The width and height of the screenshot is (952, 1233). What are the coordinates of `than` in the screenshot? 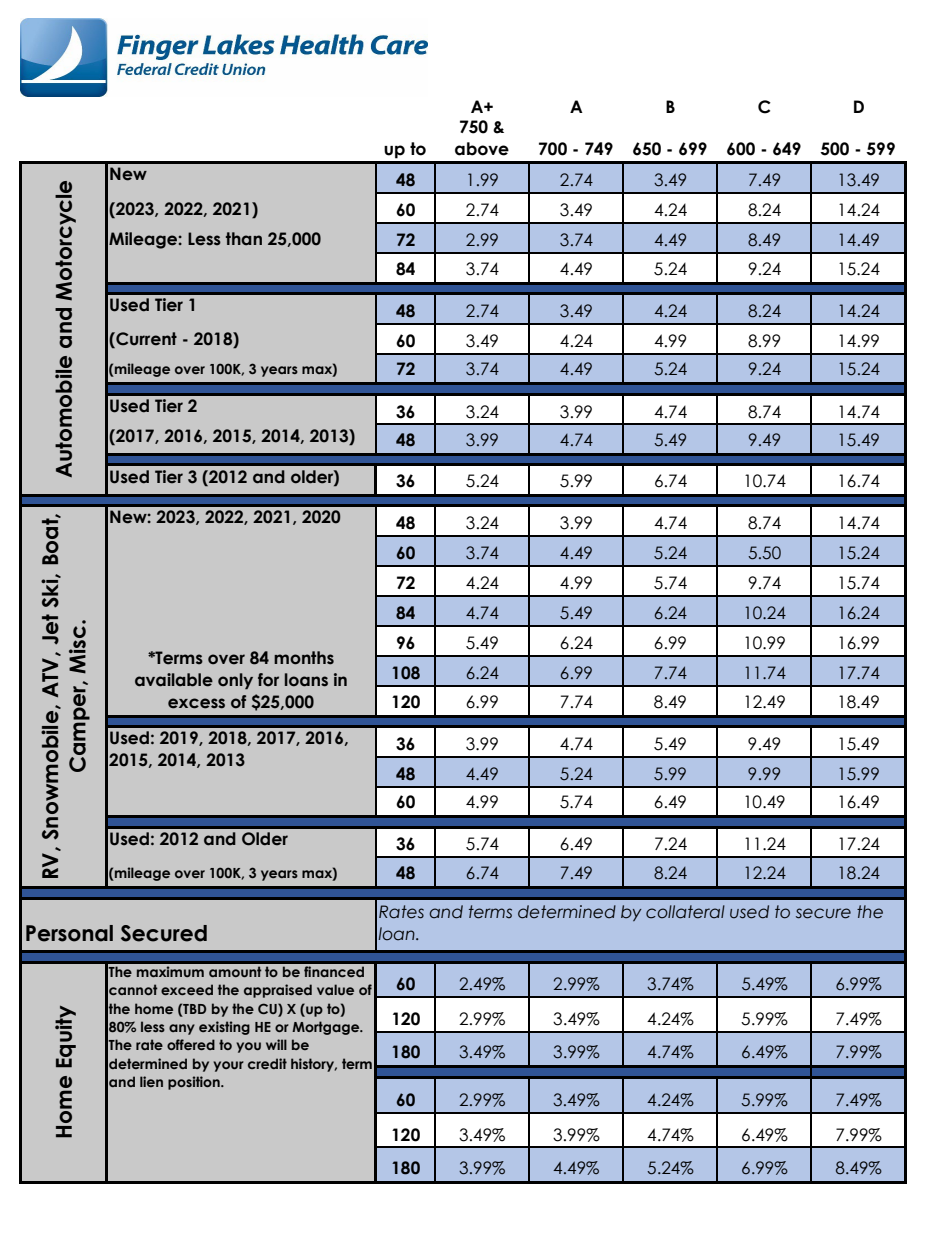 It's located at (244, 239).
